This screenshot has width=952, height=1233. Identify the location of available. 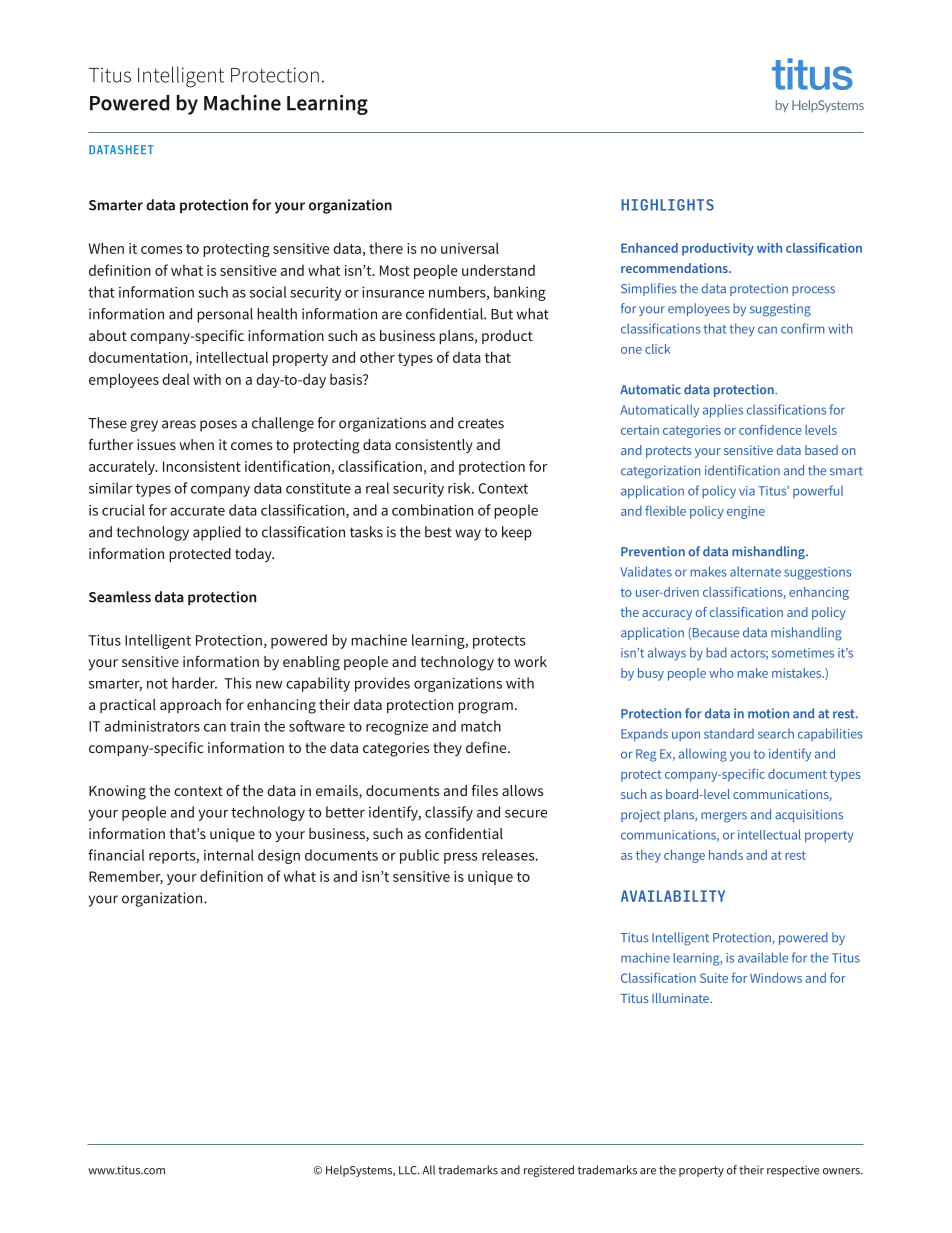
(763, 957).
